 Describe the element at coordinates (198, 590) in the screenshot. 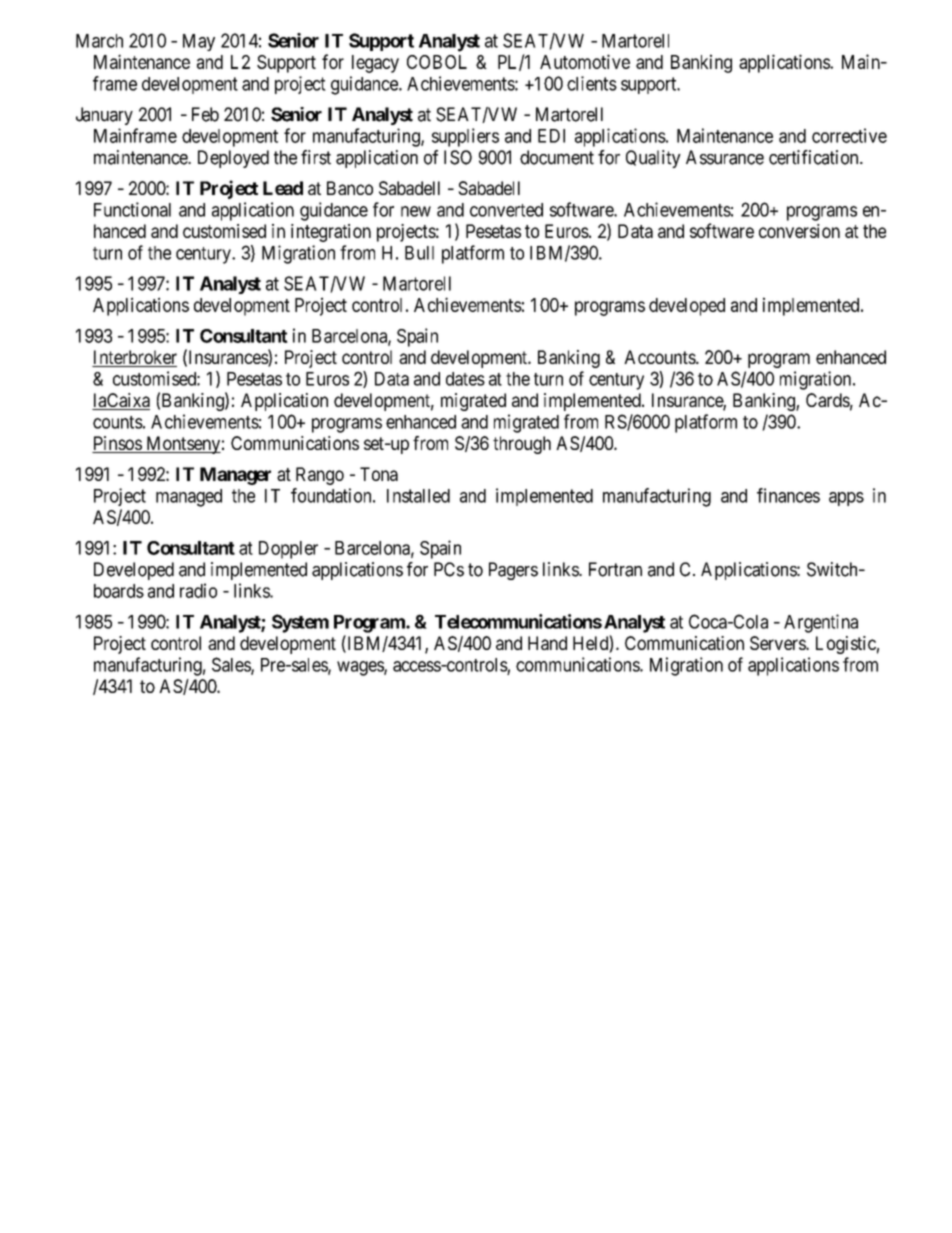

I see `radio` at that location.
